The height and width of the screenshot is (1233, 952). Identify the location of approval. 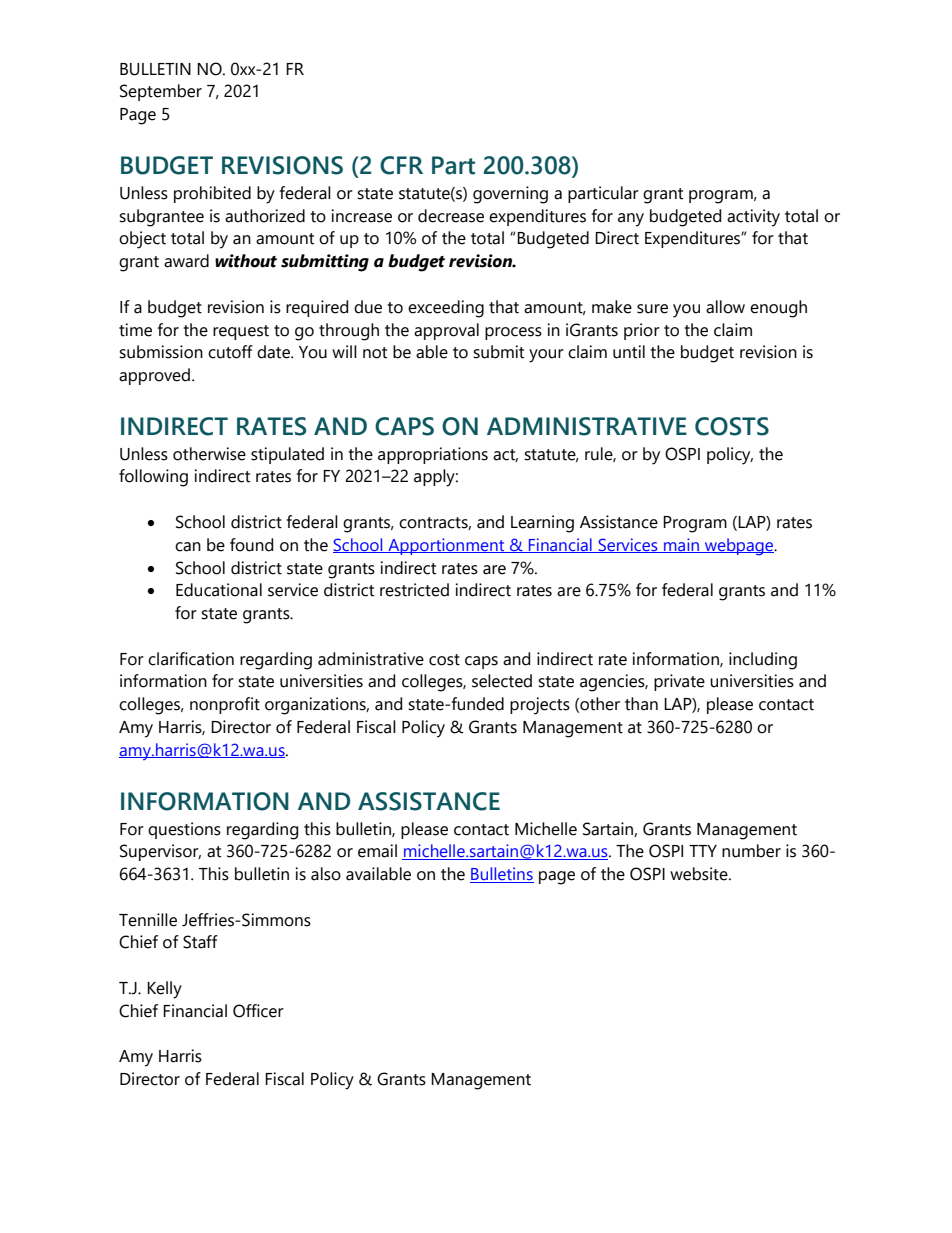
(446, 331).
